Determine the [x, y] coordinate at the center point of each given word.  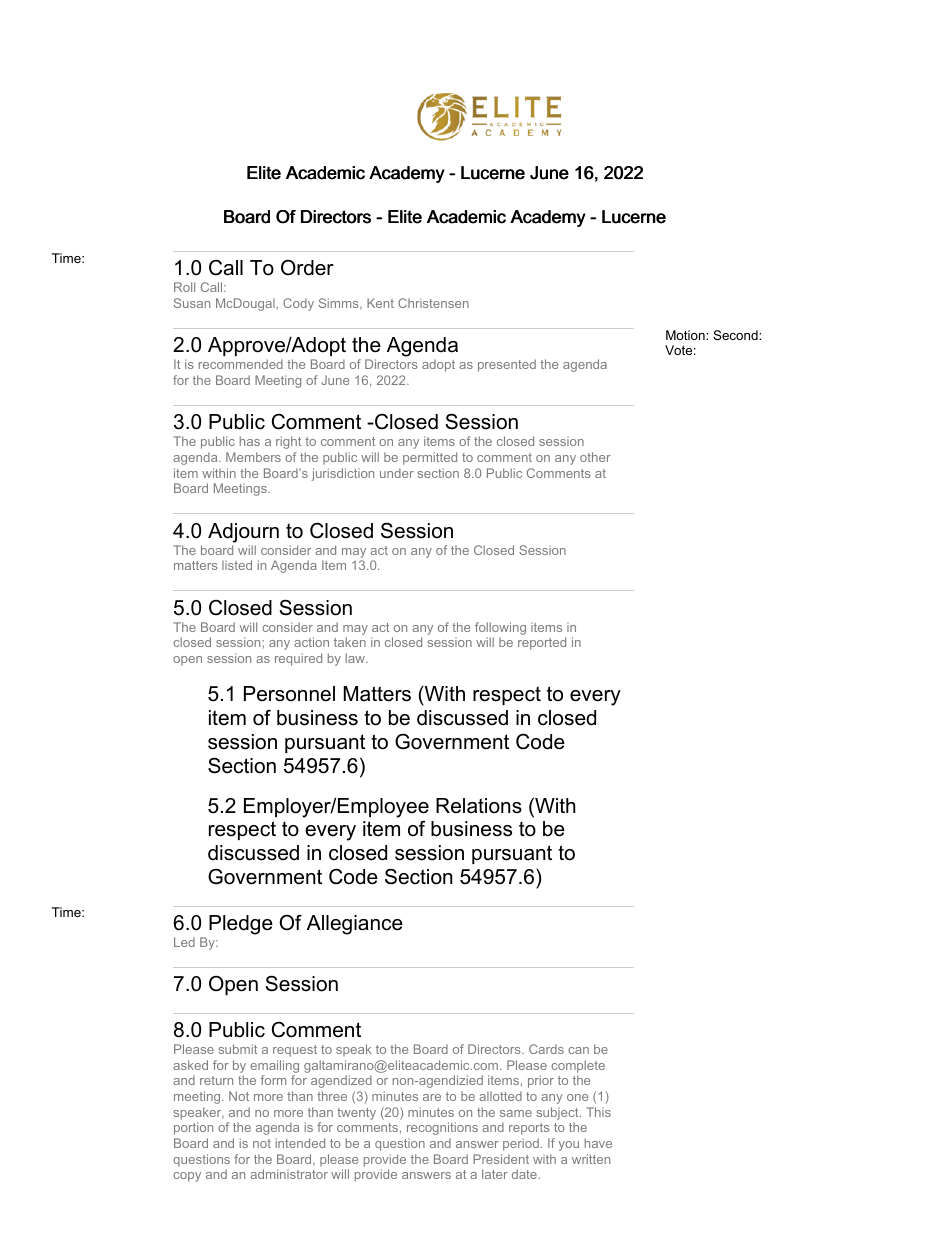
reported [542, 643]
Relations [479, 806]
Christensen [433, 303]
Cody [298, 304]
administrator [289, 1174]
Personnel [289, 694]
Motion [686, 335]
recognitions [442, 1128]
